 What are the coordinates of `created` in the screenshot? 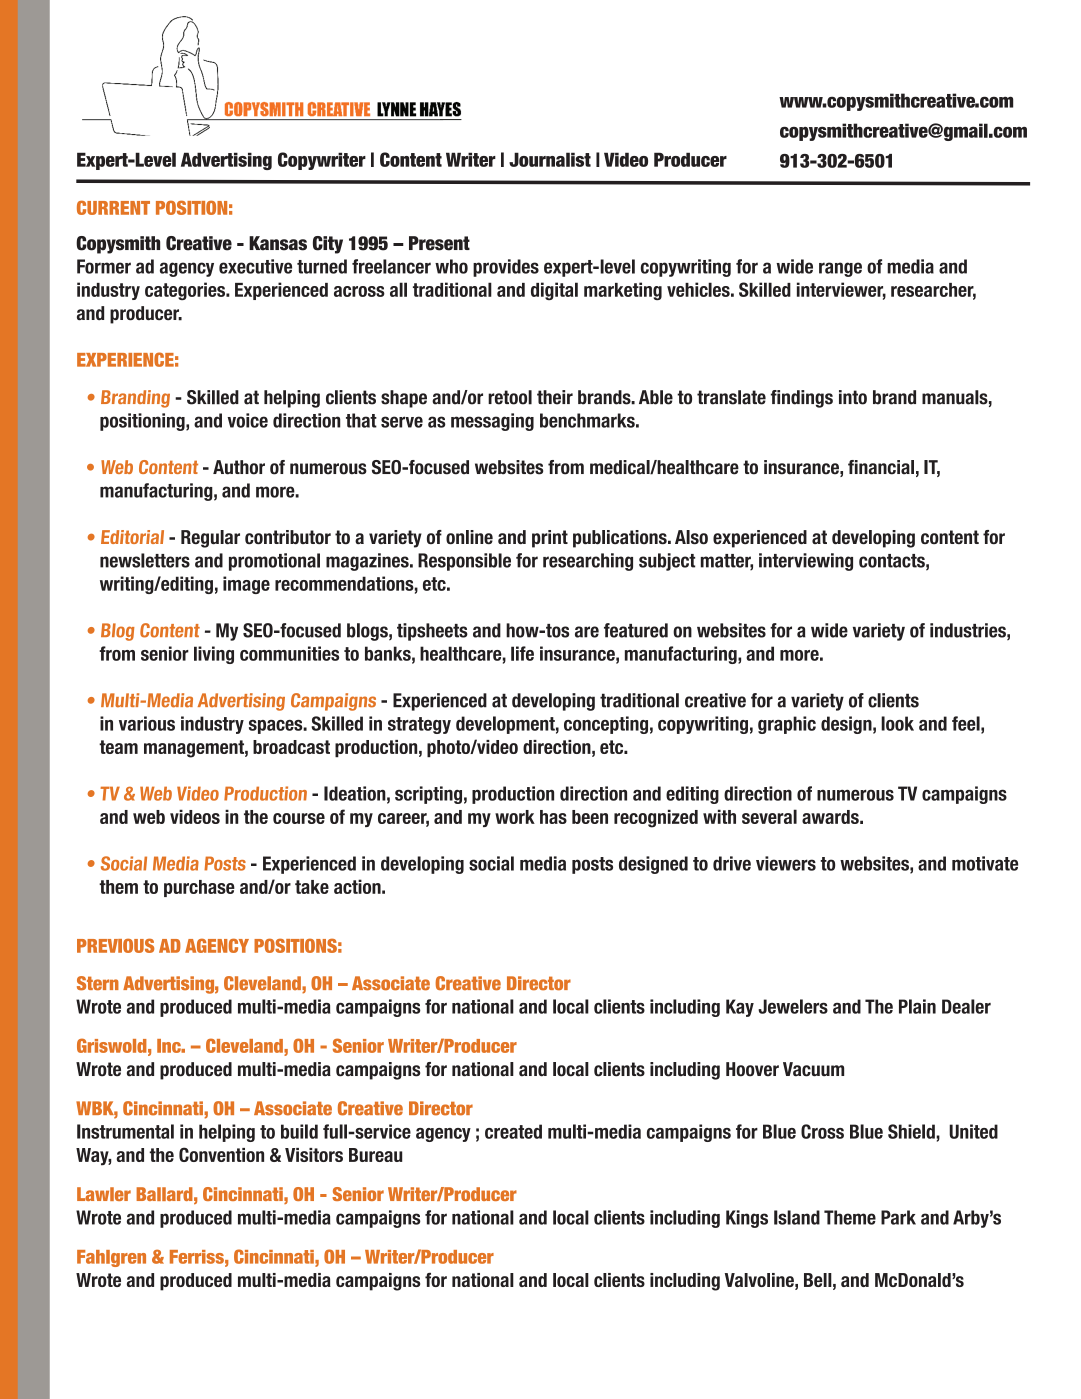 It's located at (513, 1131).
